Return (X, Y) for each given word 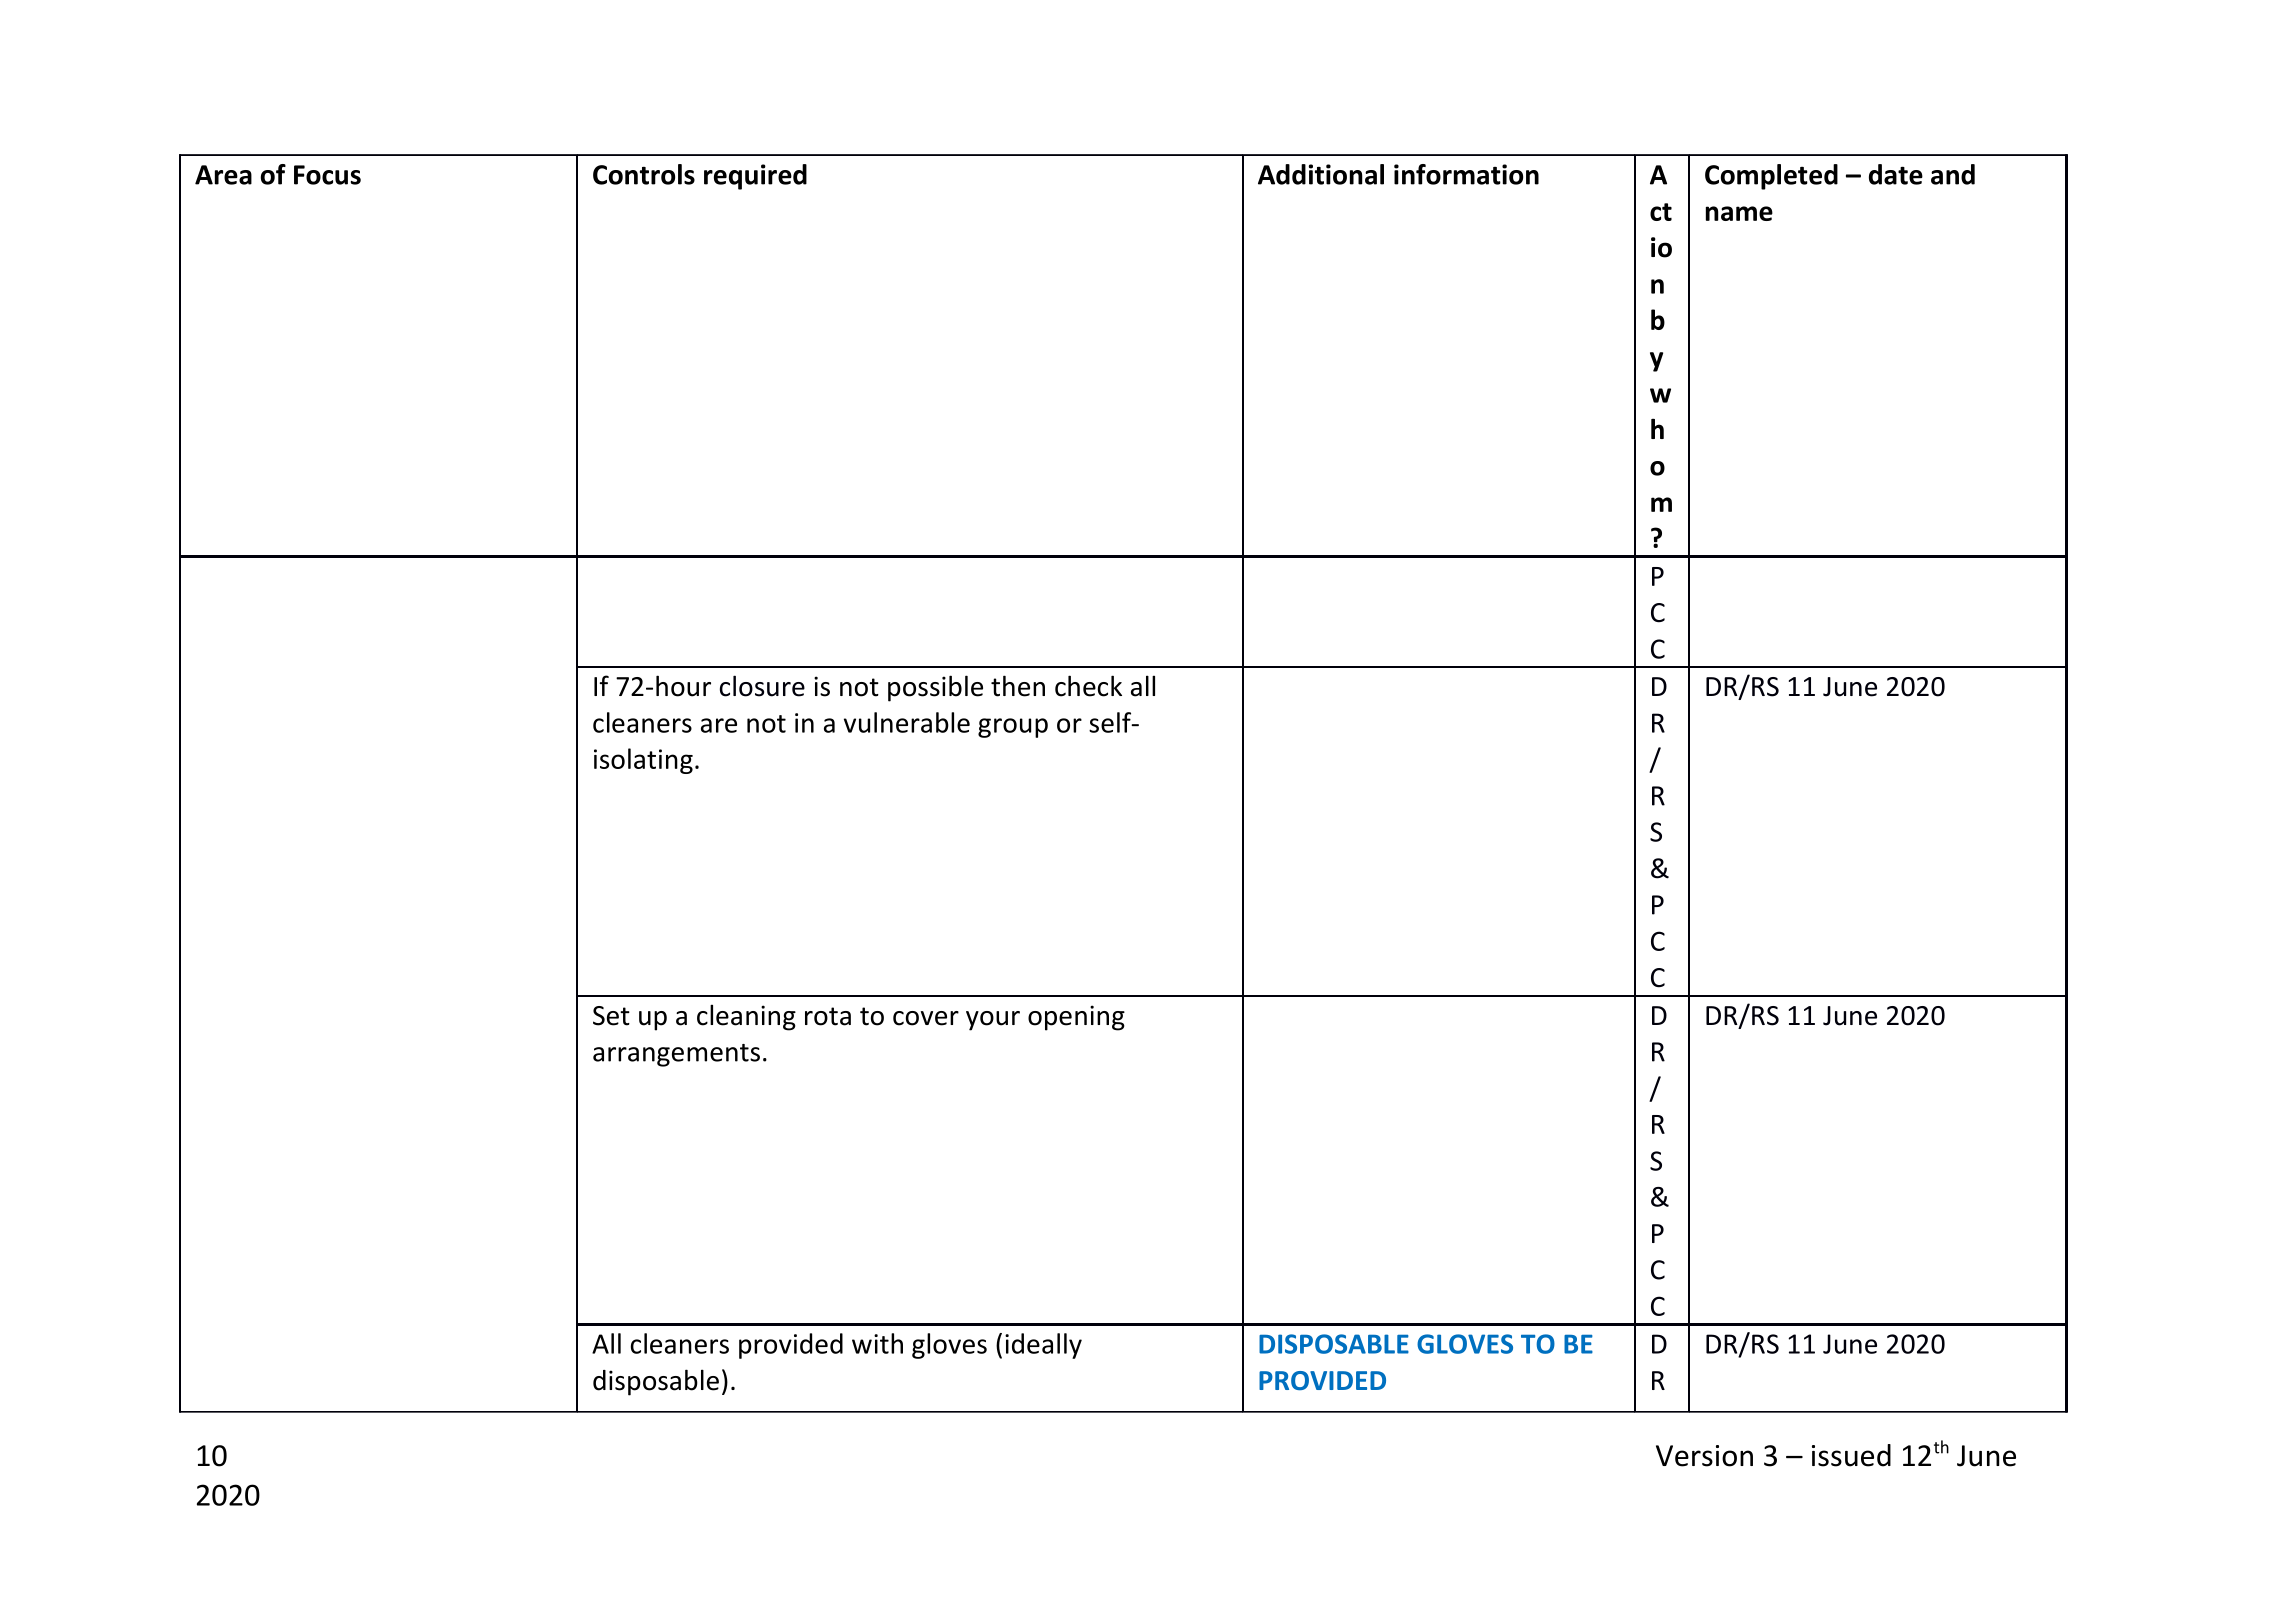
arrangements (676, 1055)
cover (926, 1018)
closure (762, 686)
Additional (1321, 174)
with (877, 1343)
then (1018, 686)
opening (1076, 1018)
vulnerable (907, 722)
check (1088, 686)
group (1013, 728)
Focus (327, 175)
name (1739, 213)
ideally (1043, 1346)
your (993, 1021)
